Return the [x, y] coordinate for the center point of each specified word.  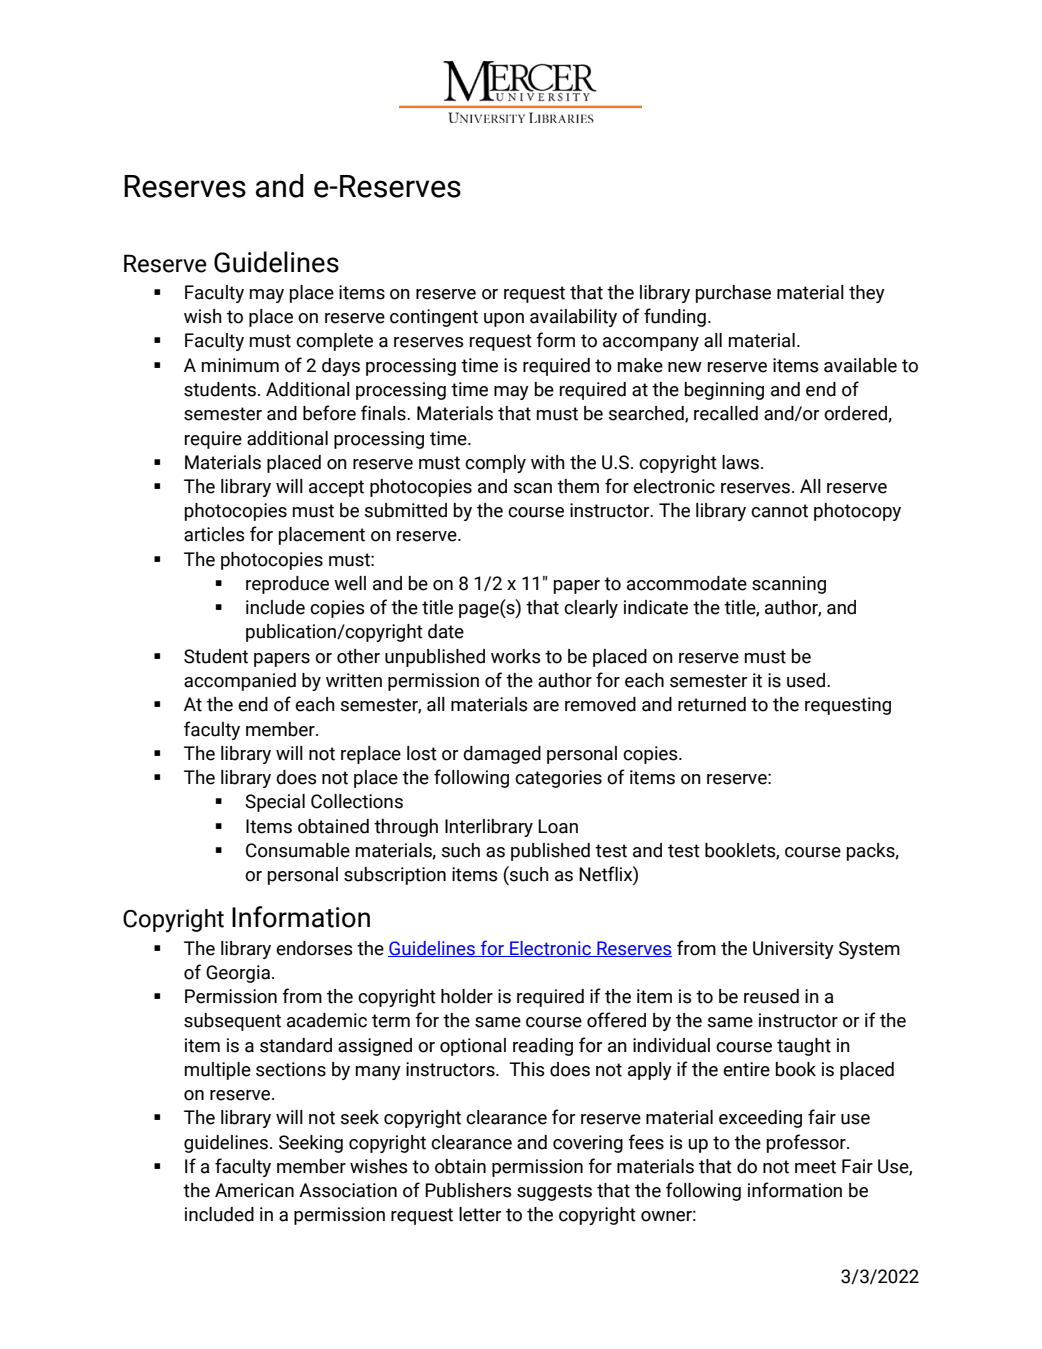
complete [334, 342]
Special [275, 803]
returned [712, 704]
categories [558, 779]
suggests [554, 1192]
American [254, 1190]
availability [573, 318]
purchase [733, 294]
